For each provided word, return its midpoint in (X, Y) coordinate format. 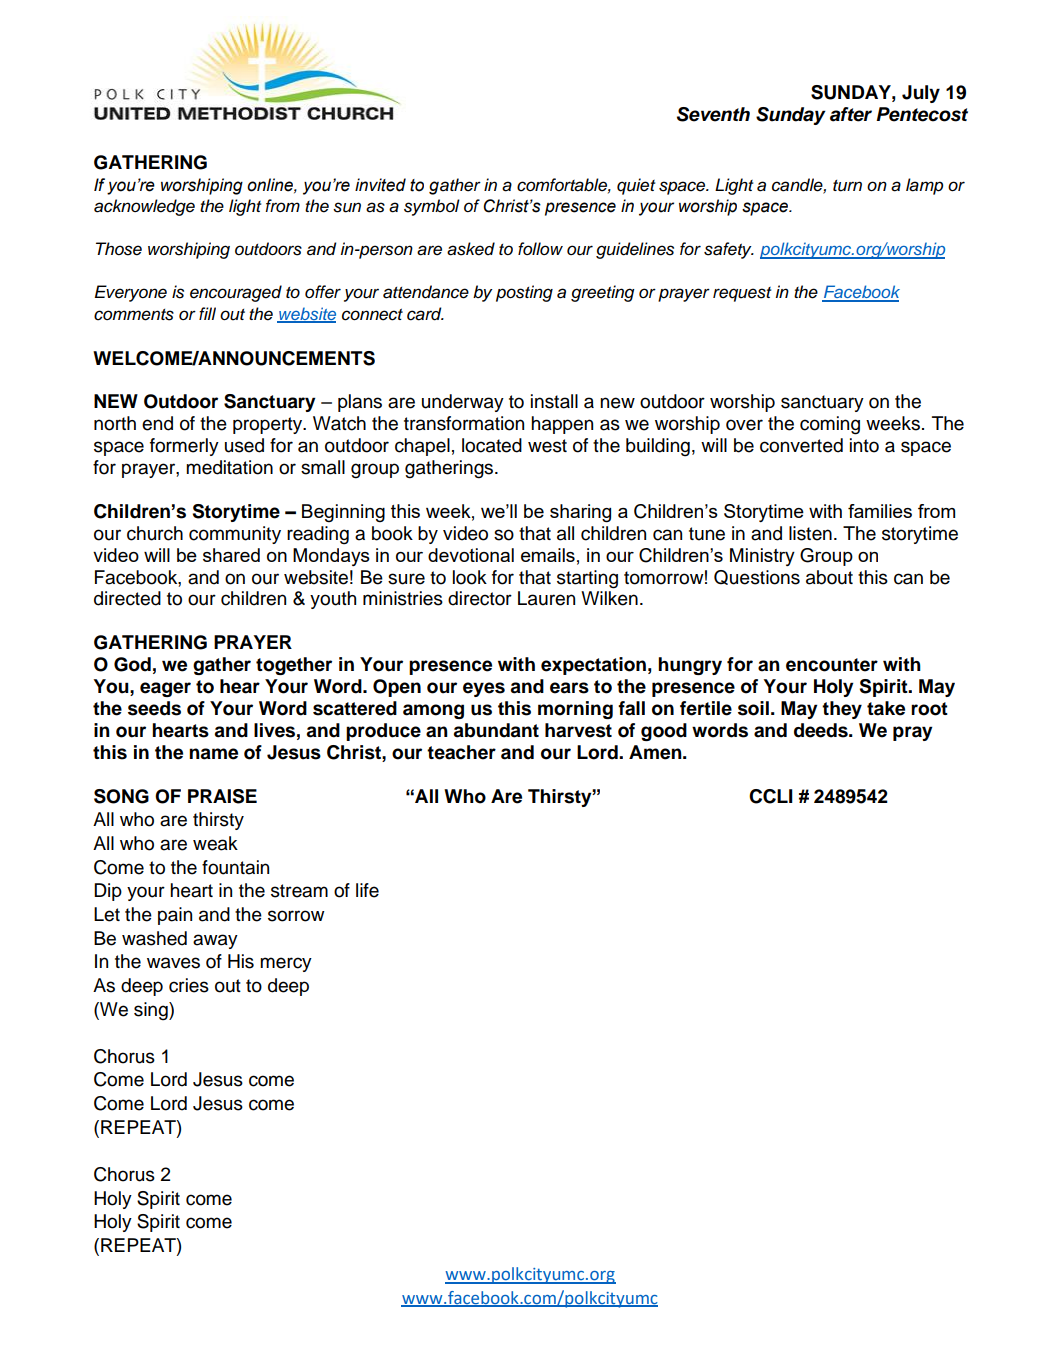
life (367, 890)
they (842, 710)
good (664, 732)
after (851, 114)
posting (524, 293)
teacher (461, 752)
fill (207, 313)
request (742, 294)
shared (231, 555)
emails (548, 555)
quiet (636, 186)
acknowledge (144, 207)
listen (810, 533)
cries (189, 985)
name (213, 754)
